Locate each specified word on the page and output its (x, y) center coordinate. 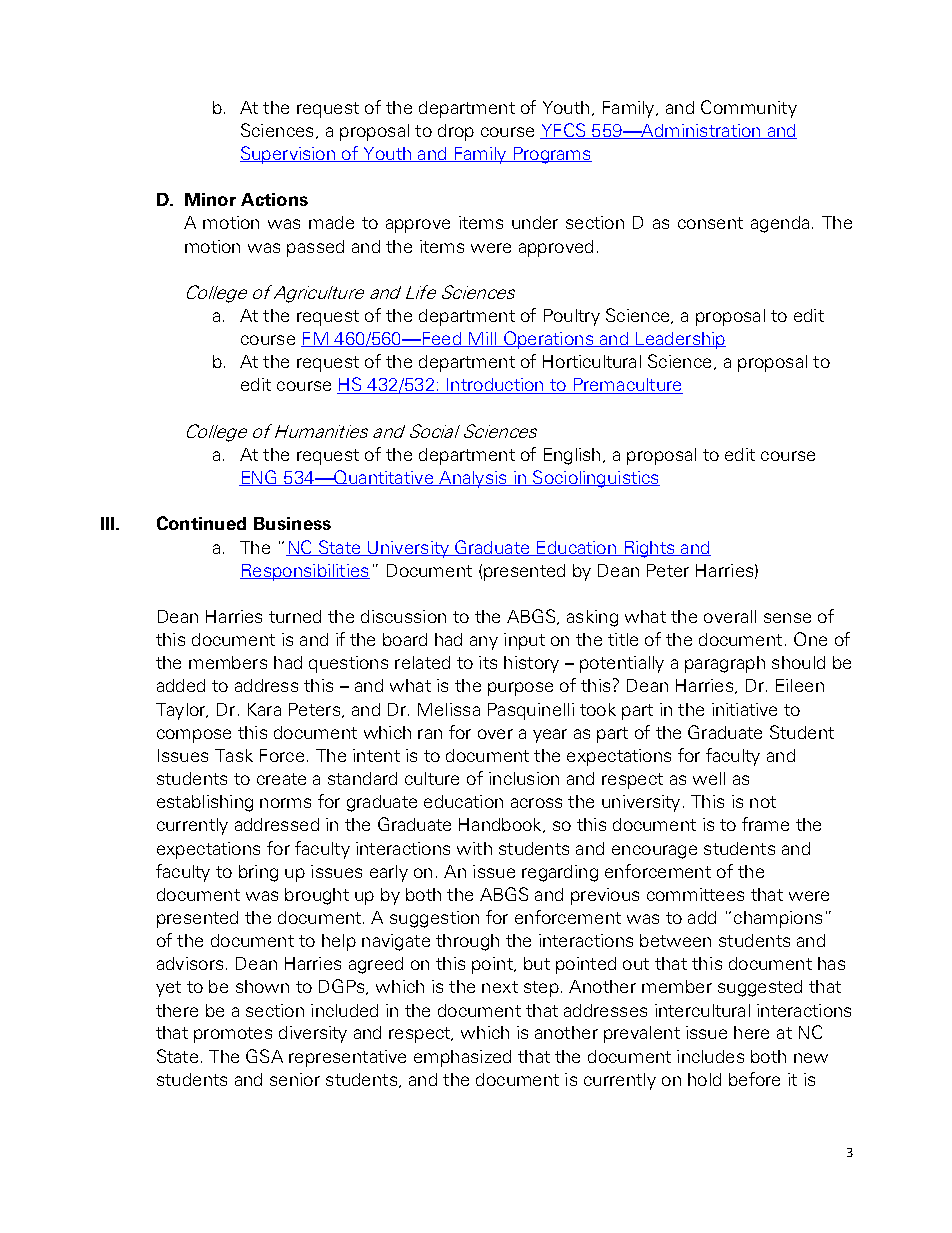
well (709, 778)
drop (456, 132)
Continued (201, 523)
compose (194, 736)
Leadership (680, 340)
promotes (233, 1035)
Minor (210, 199)
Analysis (473, 479)
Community (749, 109)
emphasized (462, 1058)
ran (430, 734)
